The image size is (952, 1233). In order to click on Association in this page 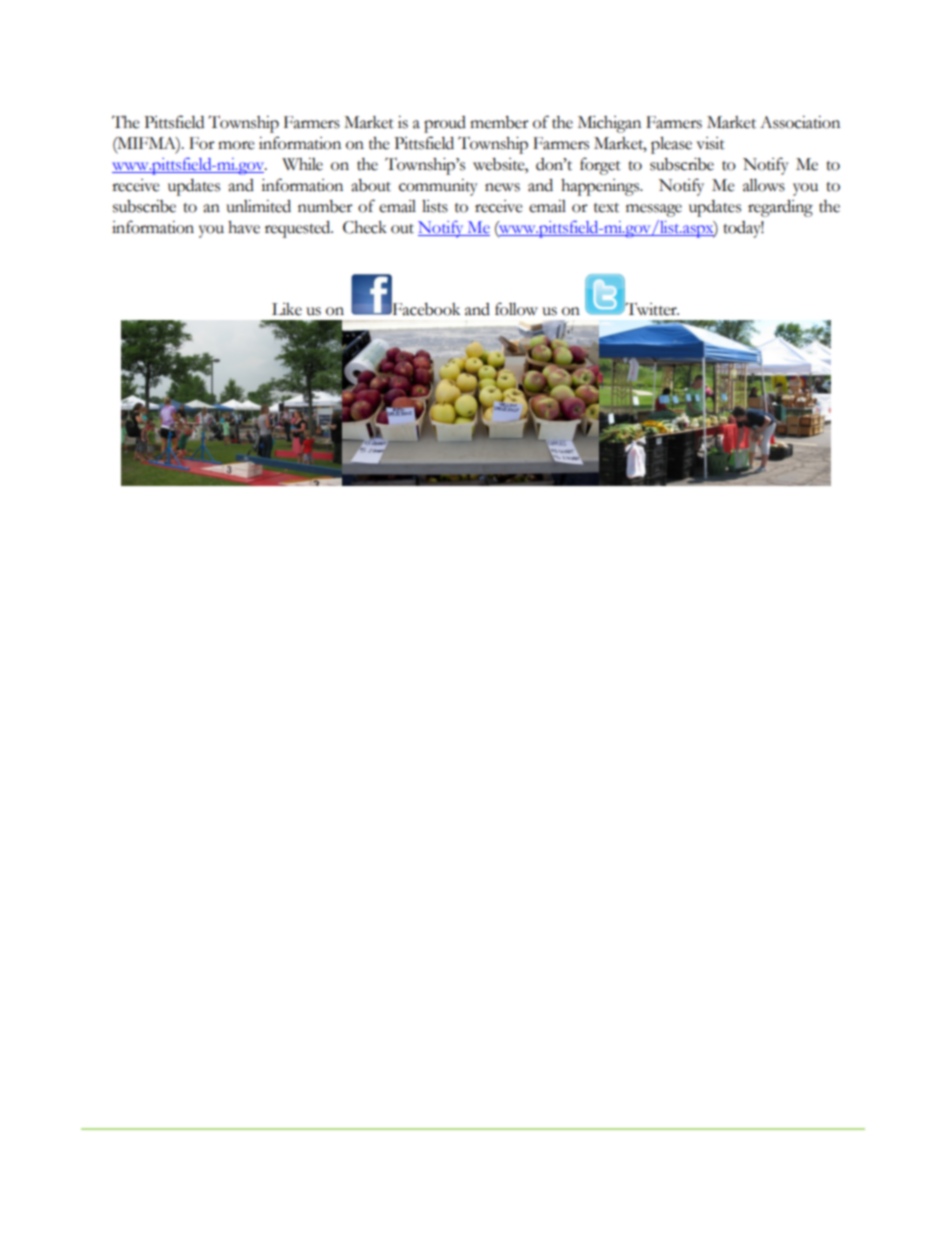, I will do `click(800, 122)`.
